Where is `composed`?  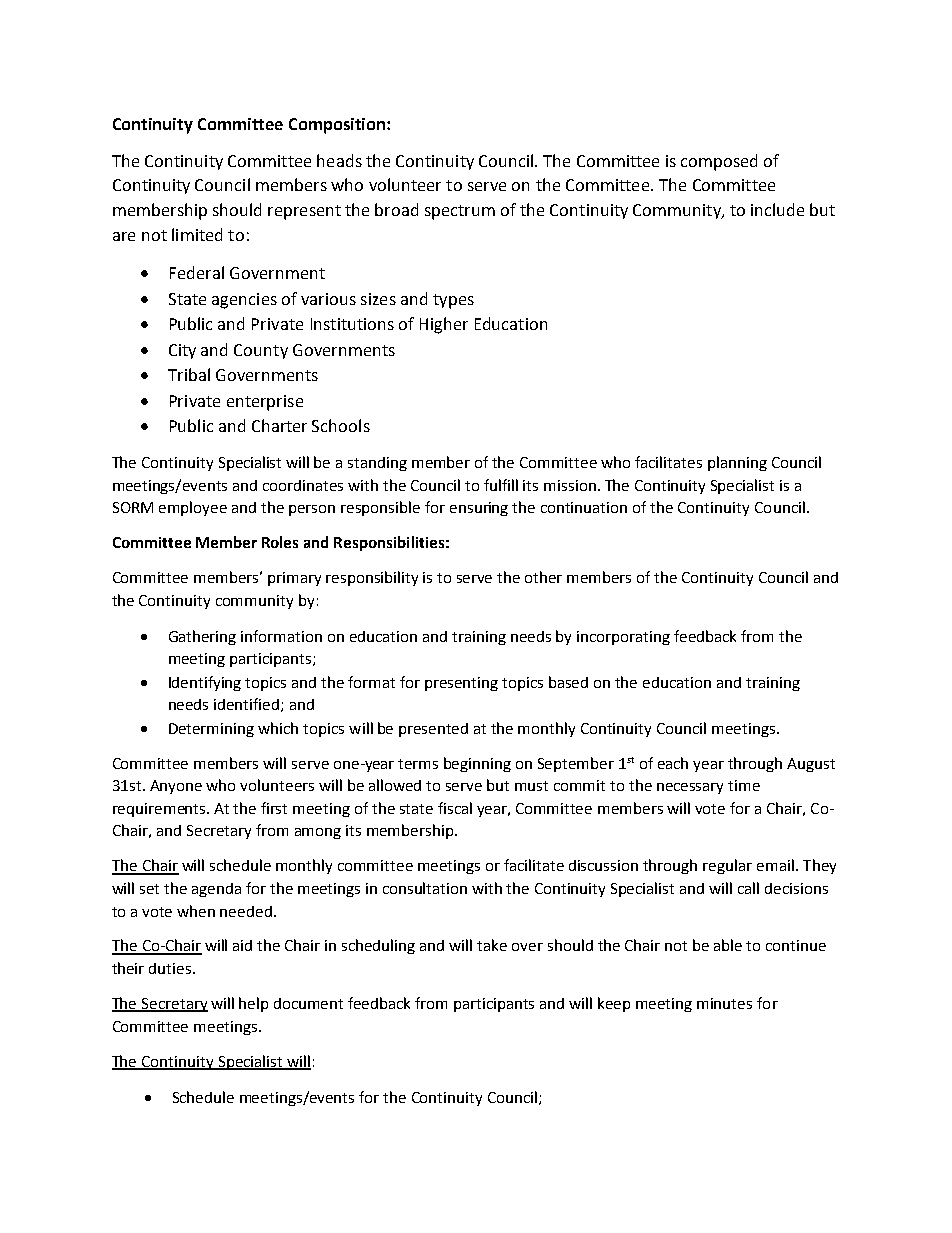
composed is located at coordinates (719, 162).
